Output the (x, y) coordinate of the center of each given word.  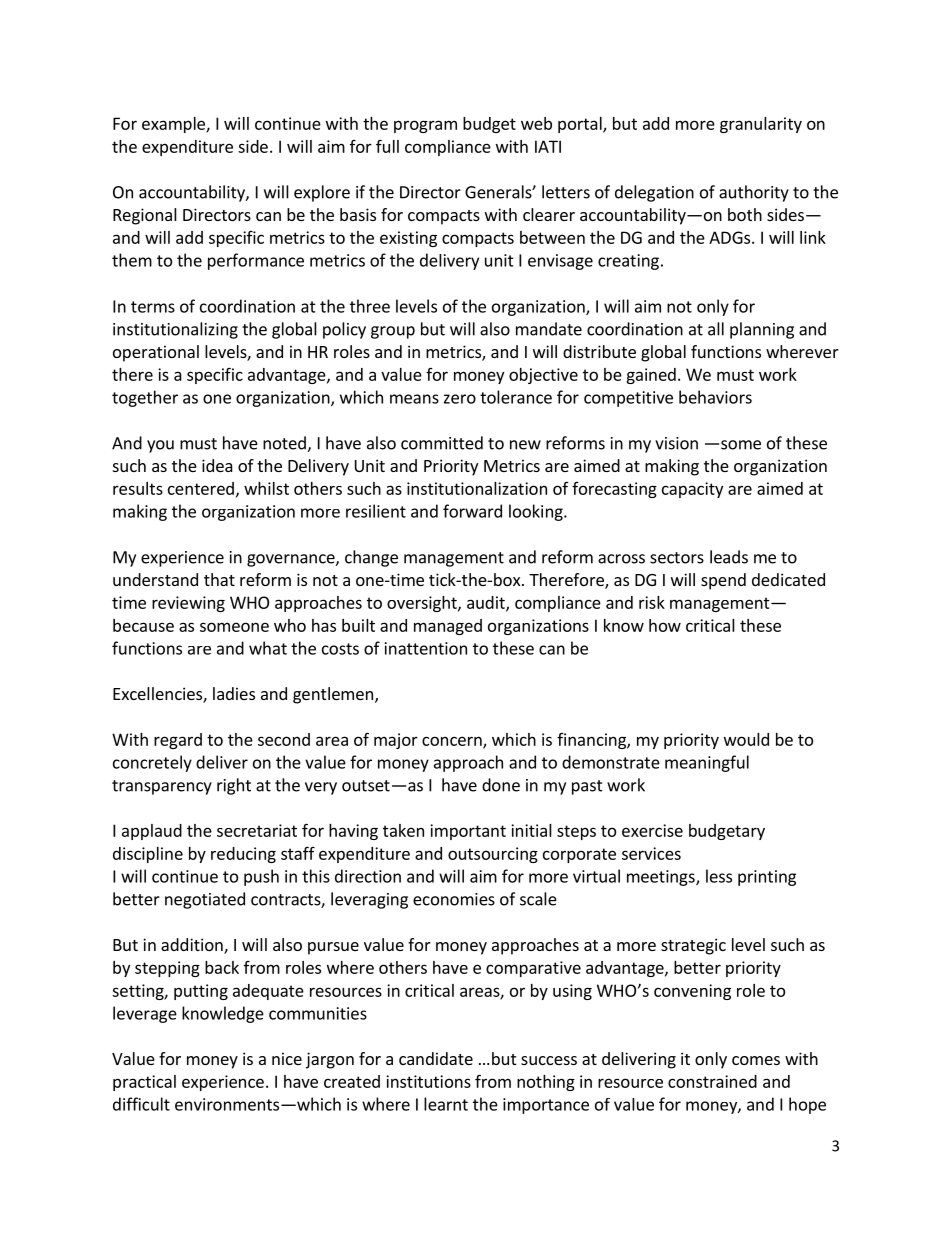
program (425, 126)
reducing (243, 855)
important (468, 832)
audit (487, 603)
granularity (761, 125)
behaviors (715, 397)
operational (156, 353)
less (719, 876)
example (174, 125)
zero (460, 399)
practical (144, 1083)
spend (723, 581)
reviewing (188, 604)
